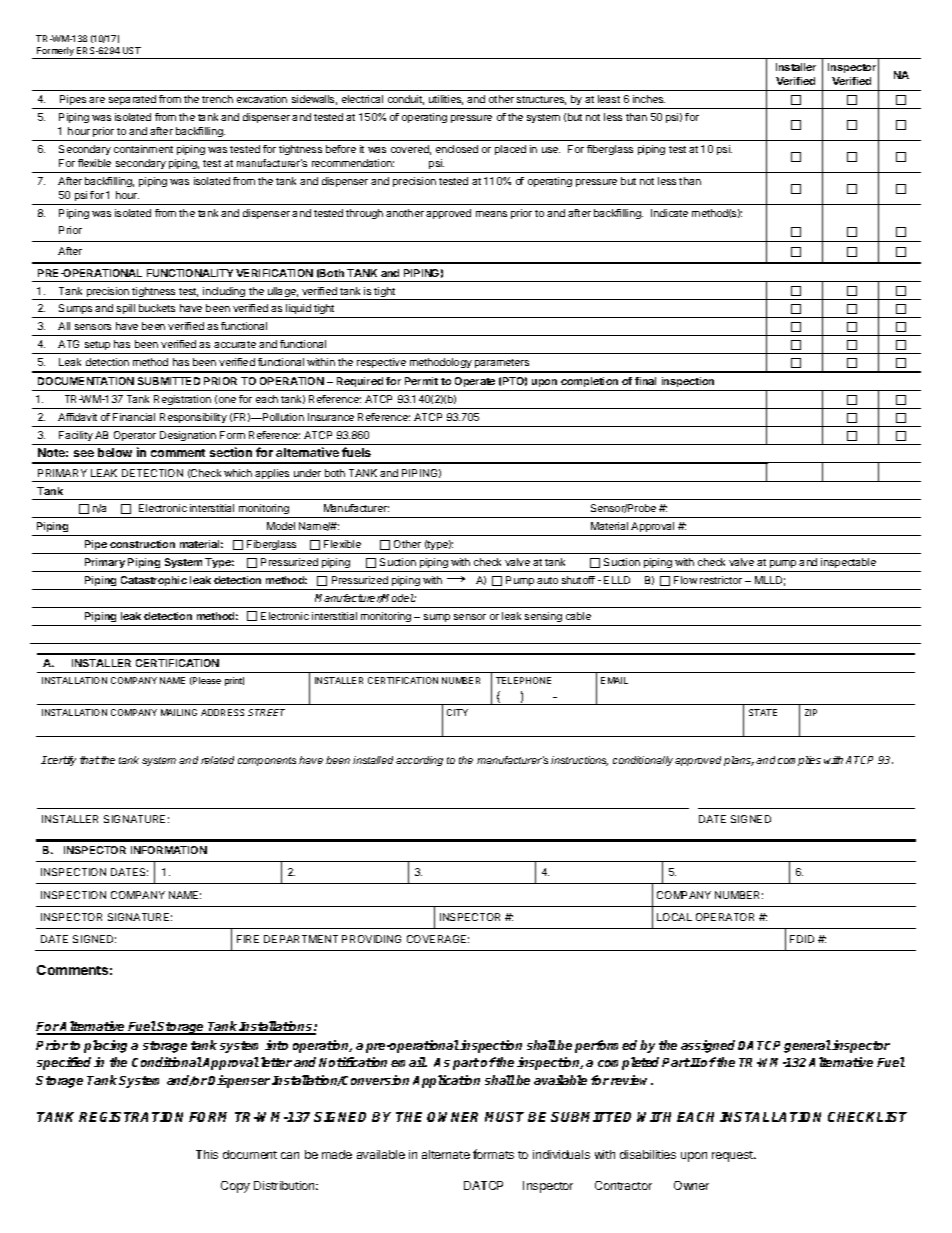  What do you see at coordinates (154, 581) in the image?
I see `Catastrophic` at bounding box center [154, 581].
